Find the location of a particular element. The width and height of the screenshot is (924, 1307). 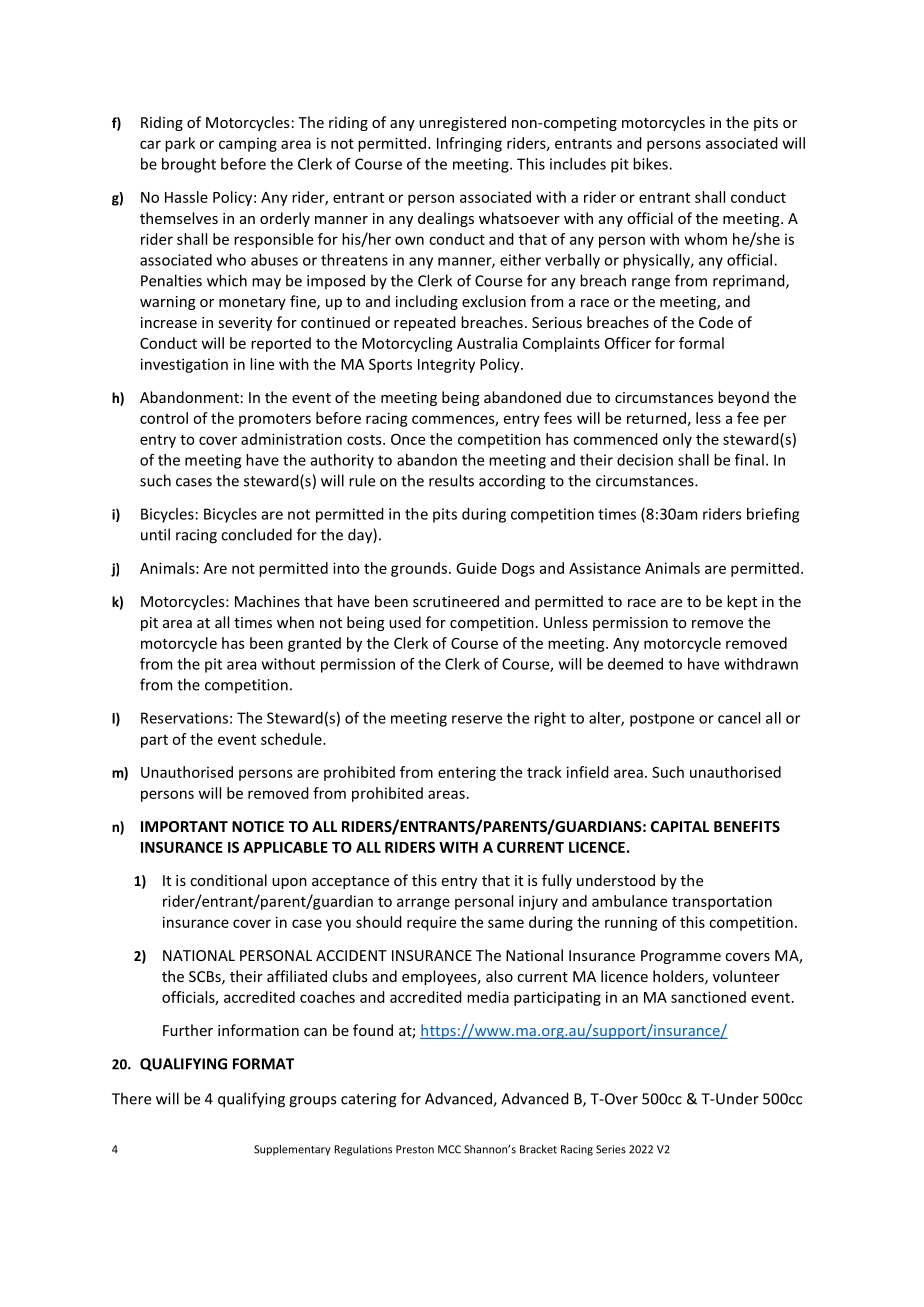

only is located at coordinates (677, 440).
